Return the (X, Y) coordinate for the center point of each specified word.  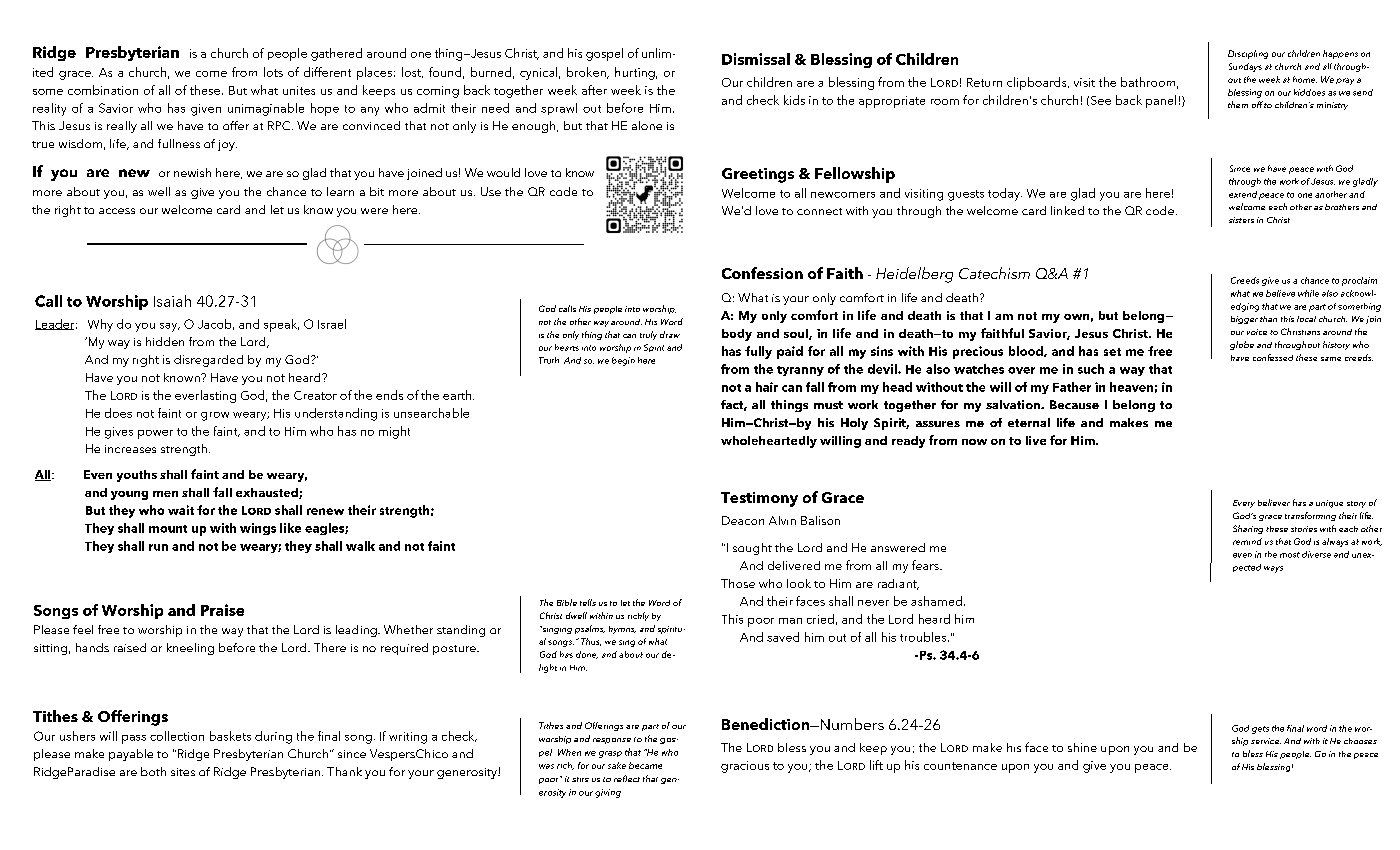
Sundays (1245, 67)
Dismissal (756, 59)
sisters (1241, 220)
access (117, 211)
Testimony (759, 499)
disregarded (208, 361)
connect (819, 211)
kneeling (190, 649)
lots (273, 72)
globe (1242, 345)
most (1290, 555)
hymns (622, 630)
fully (758, 352)
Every (1244, 504)
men (165, 494)
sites (183, 772)
